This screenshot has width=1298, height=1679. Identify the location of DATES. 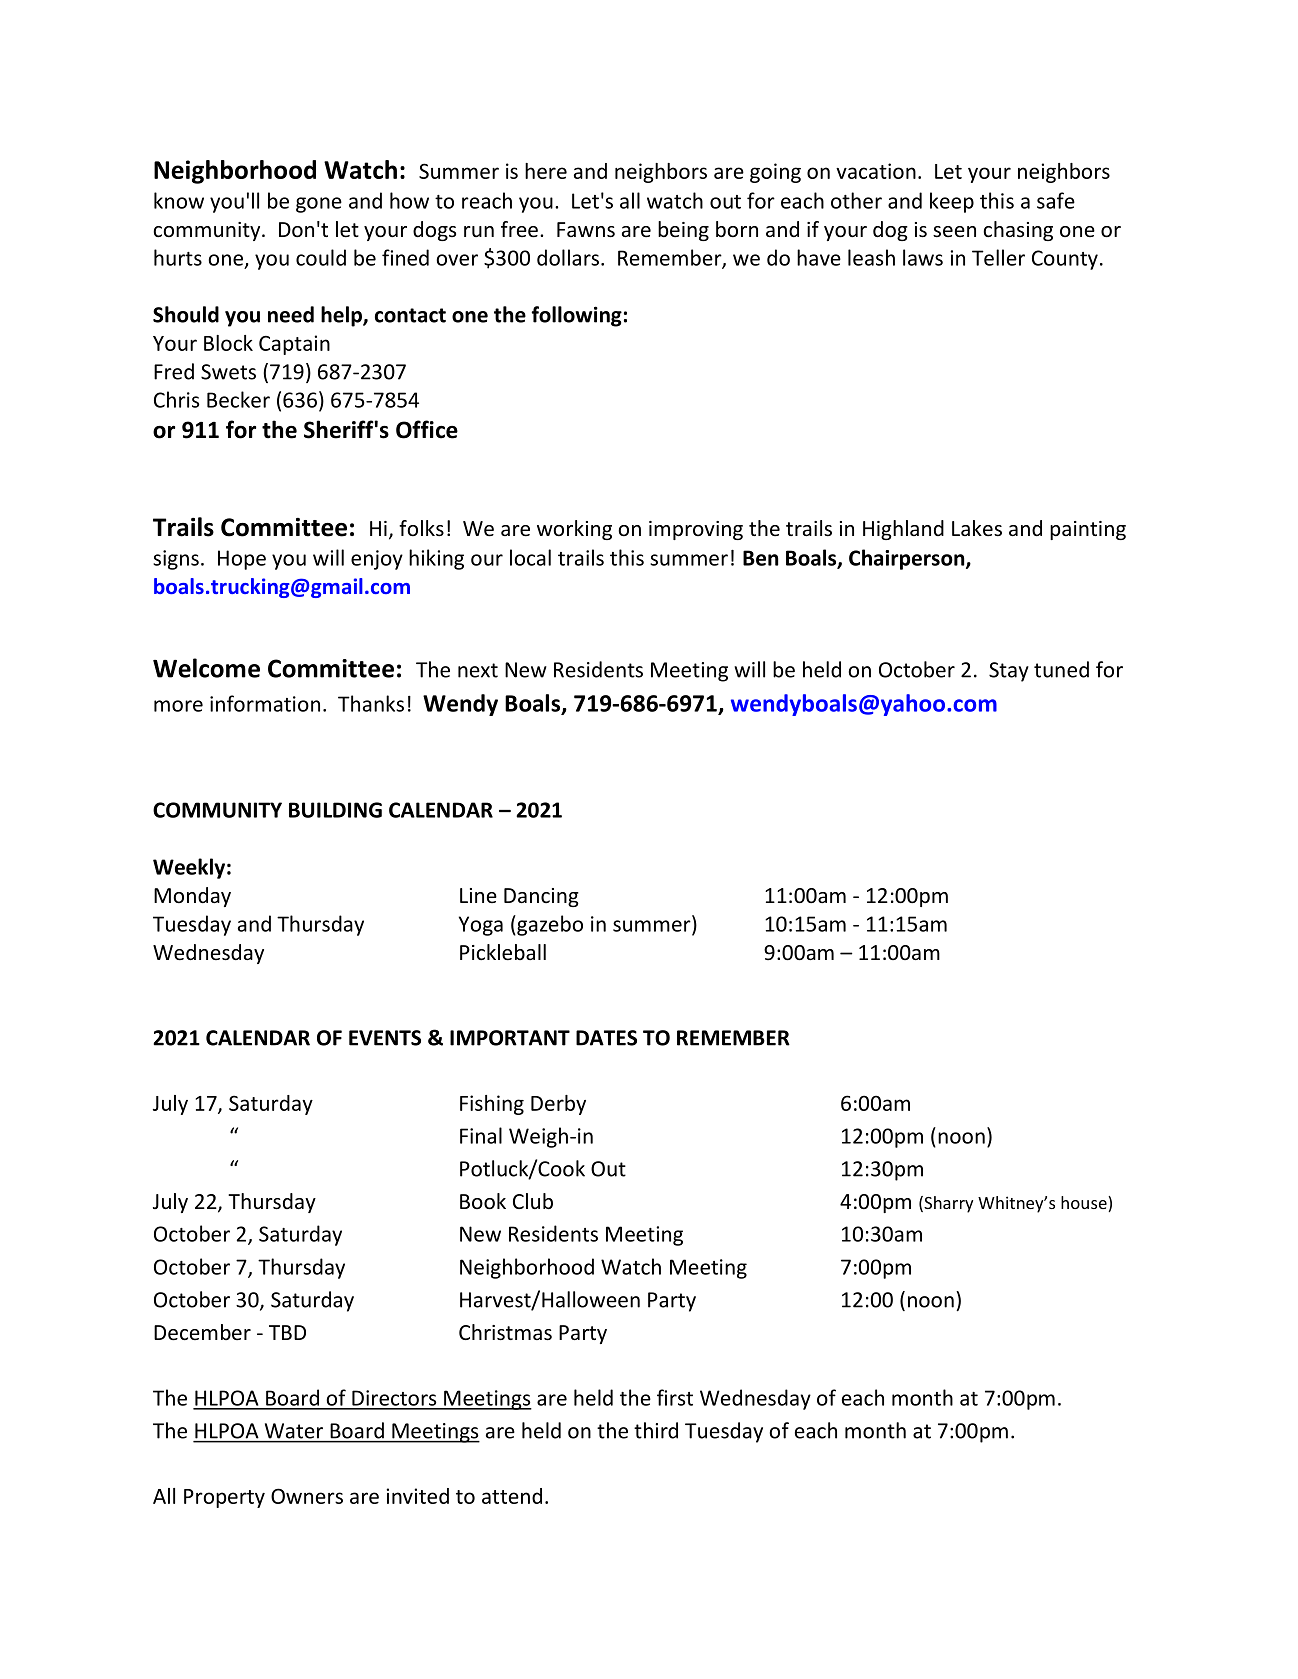
(606, 1038).
